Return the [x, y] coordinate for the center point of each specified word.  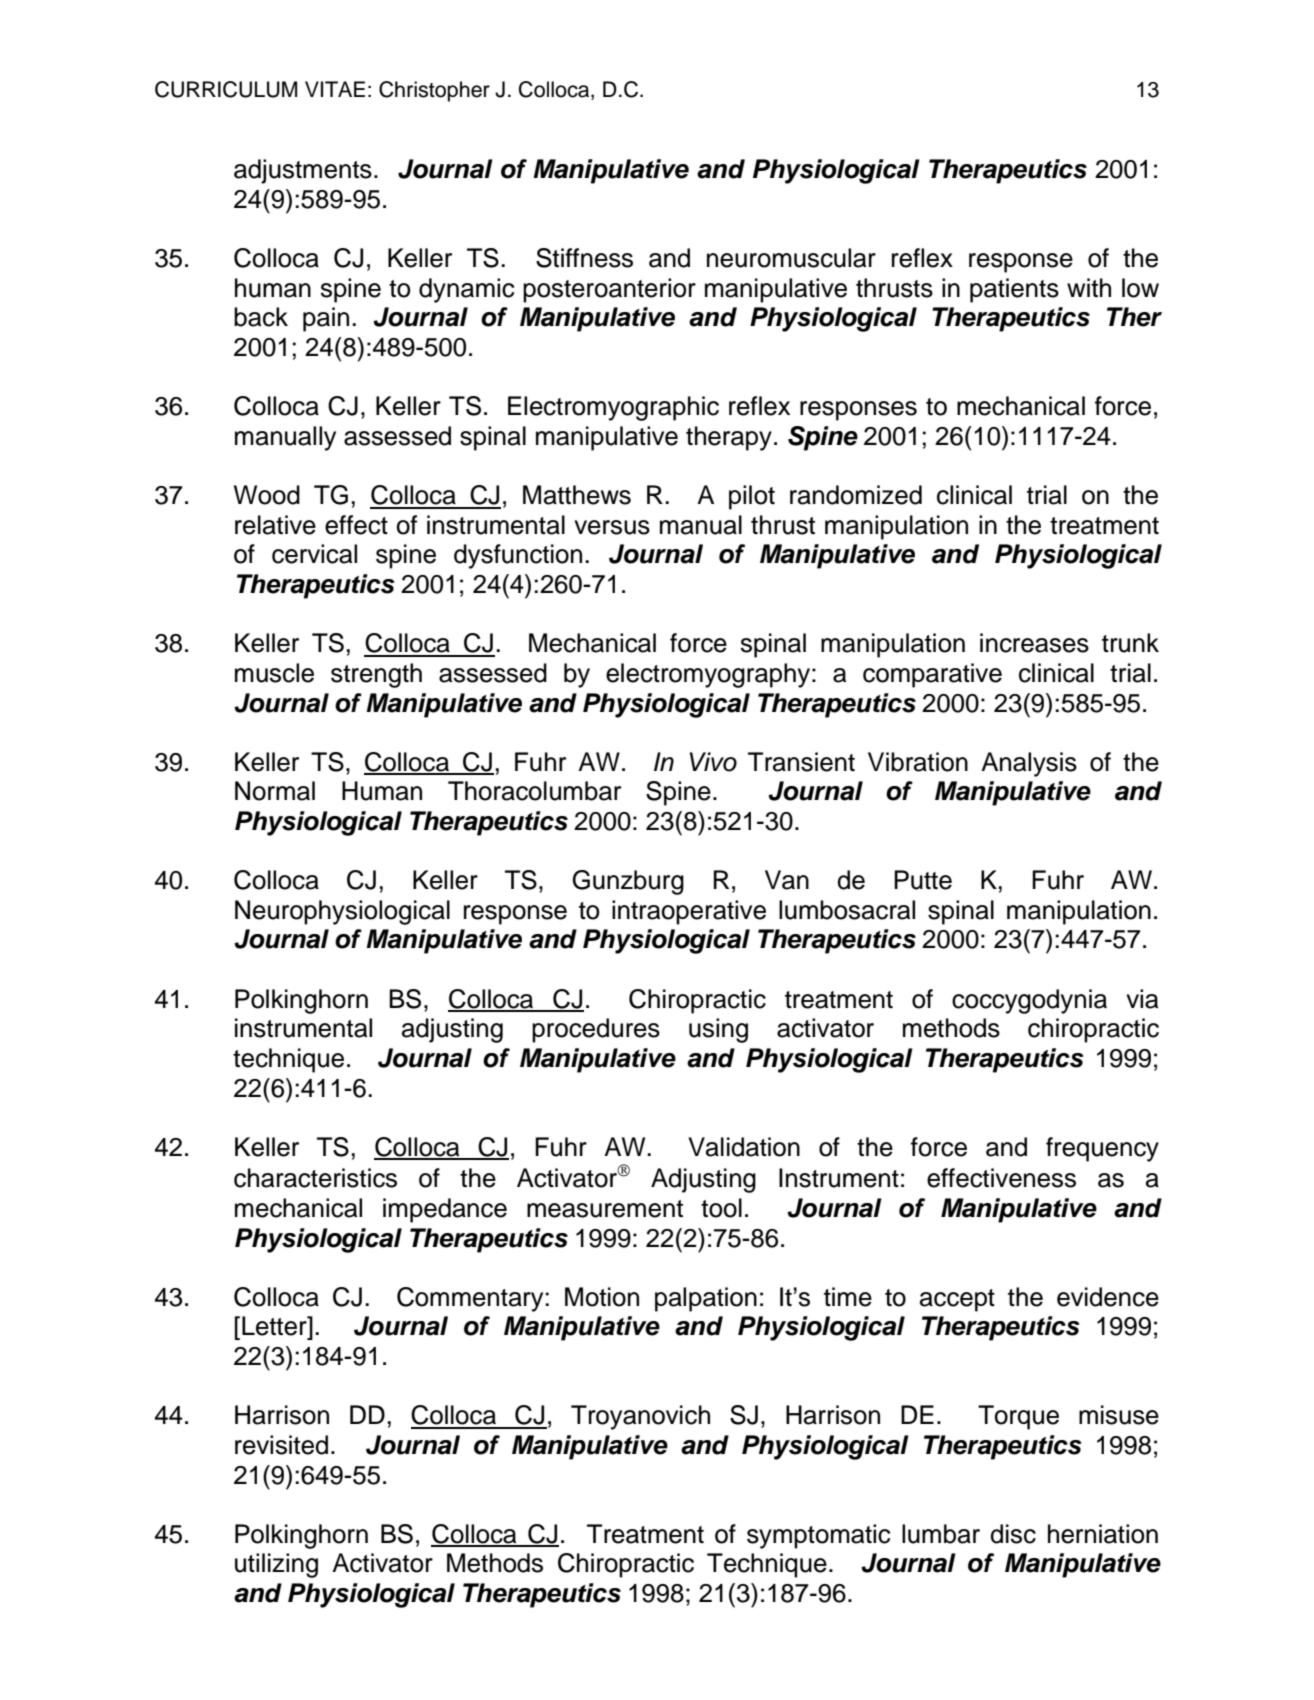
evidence [1108, 1297]
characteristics [315, 1178]
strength [376, 675]
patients [1014, 290]
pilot [752, 497]
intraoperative [689, 912]
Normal [275, 791]
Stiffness [584, 258]
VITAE [335, 89]
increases [1034, 643]
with [1089, 287]
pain [326, 319]
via [1142, 999]
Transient [801, 762]
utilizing [276, 1565]
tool [721, 1208]
